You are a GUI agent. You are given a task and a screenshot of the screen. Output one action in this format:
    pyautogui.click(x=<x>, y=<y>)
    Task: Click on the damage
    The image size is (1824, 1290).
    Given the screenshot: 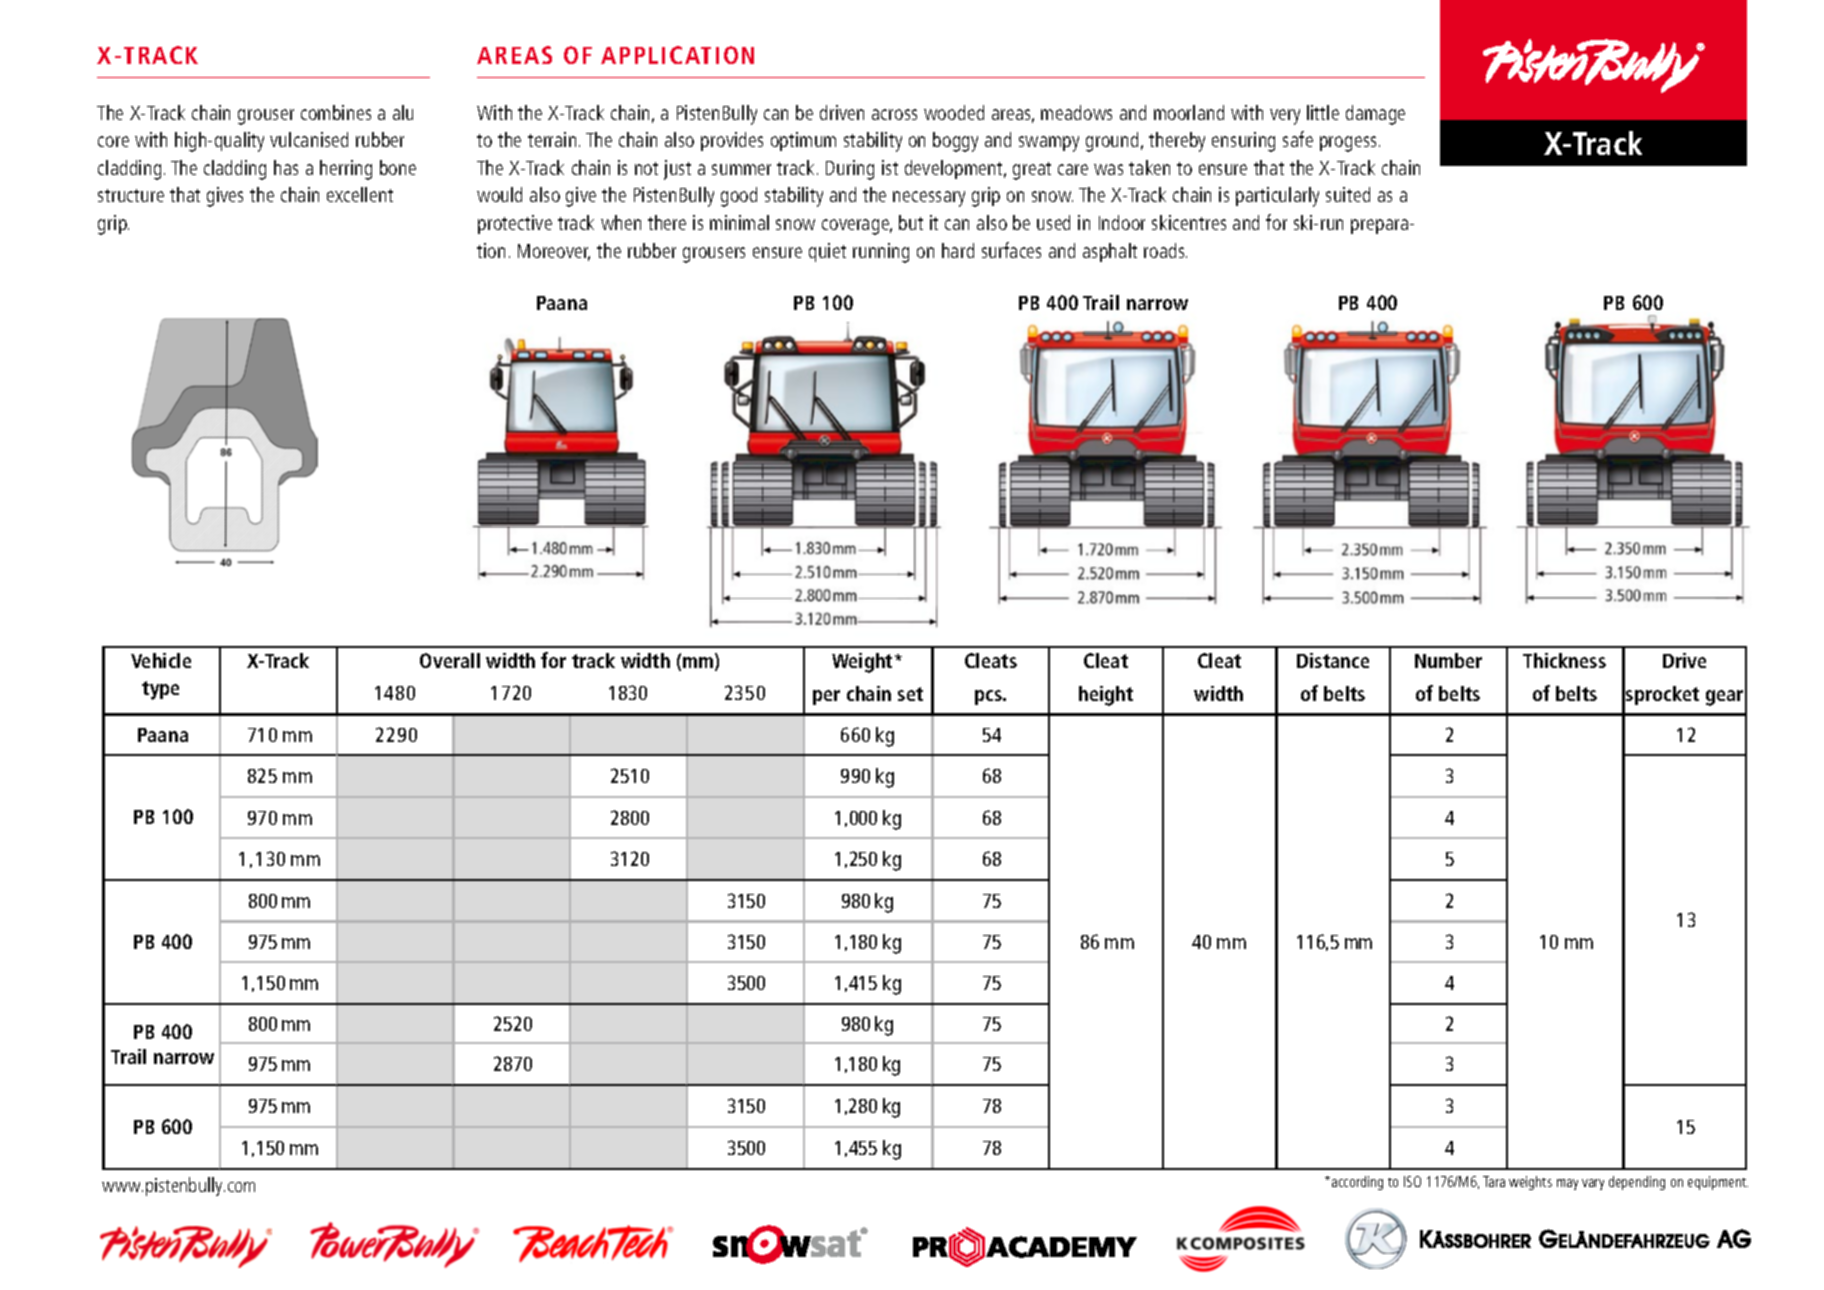 What is the action you would take?
    pyautogui.click(x=1375, y=115)
